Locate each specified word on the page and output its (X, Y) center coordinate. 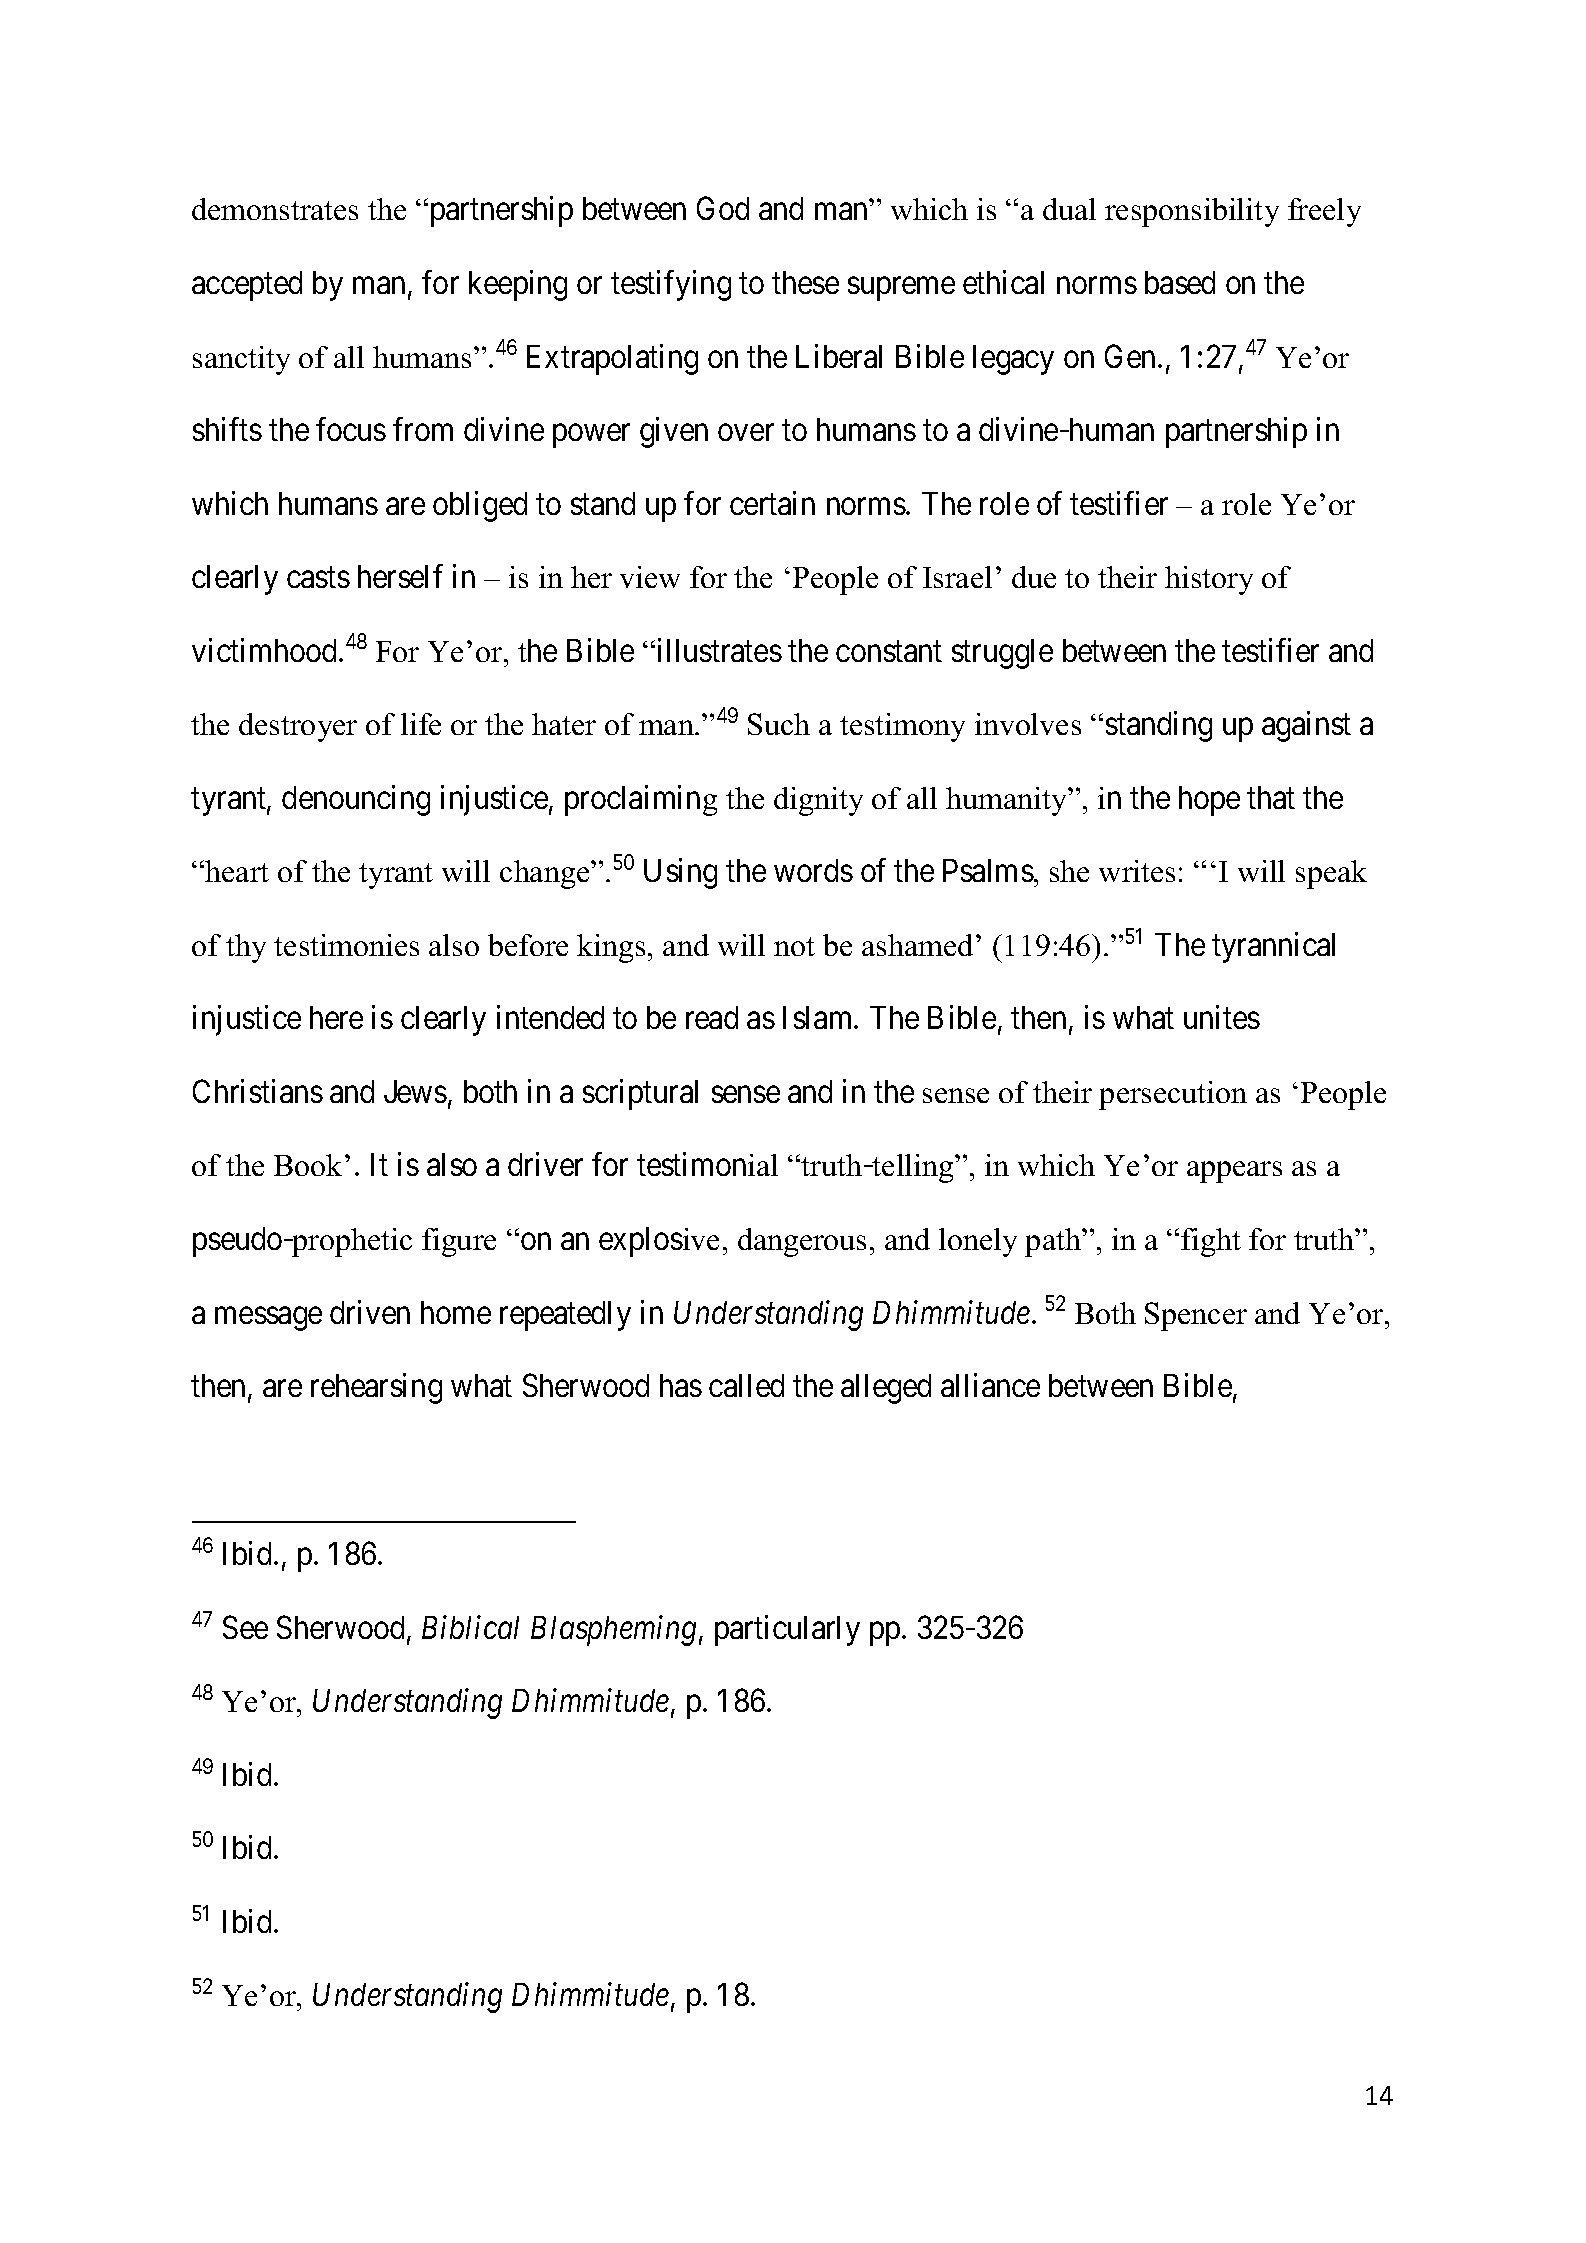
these (805, 282)
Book (308, 1165)
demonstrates (275, 209)
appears (1234, 1172)
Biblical (470, 1627)
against (1306, 726)
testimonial (707, 1164)
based (1180, 282)
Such (779, 724)
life (421, 724)
